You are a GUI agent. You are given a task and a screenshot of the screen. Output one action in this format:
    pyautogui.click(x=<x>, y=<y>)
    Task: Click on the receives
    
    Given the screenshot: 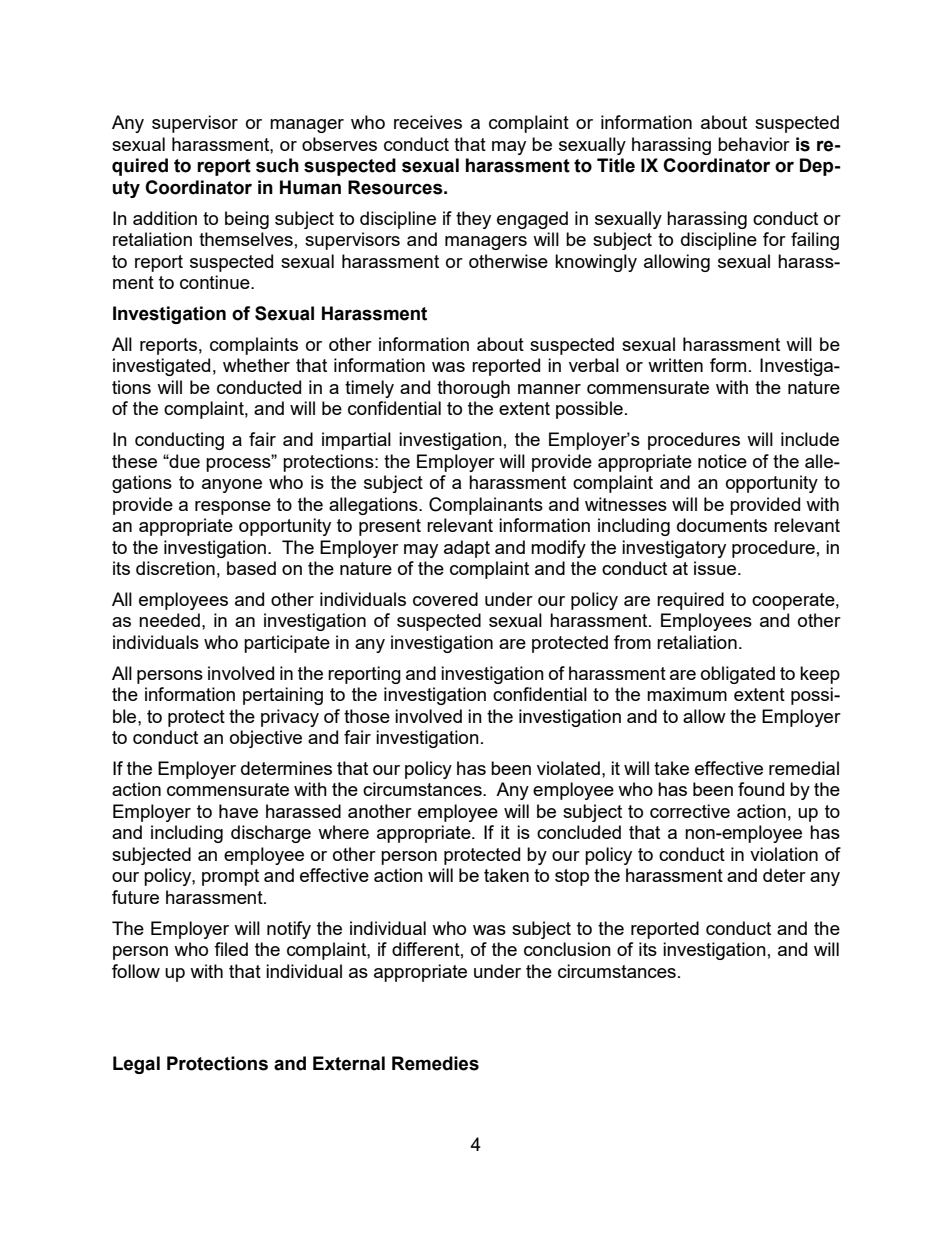 What is the action you would take?
    pyautogui.click(x=428, y=122)
